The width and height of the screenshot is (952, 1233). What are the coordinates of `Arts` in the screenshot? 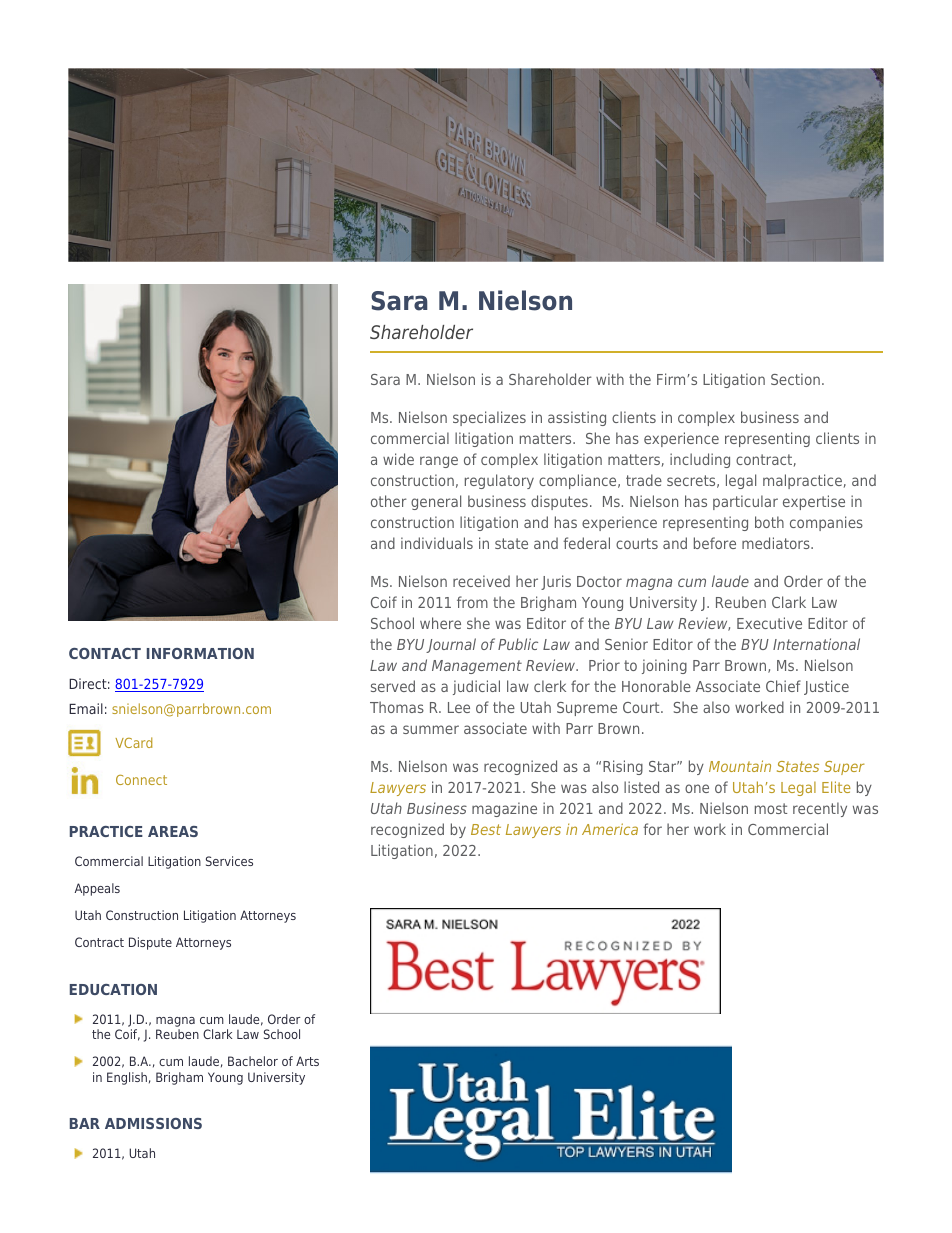 It's located at (307, 1061).
